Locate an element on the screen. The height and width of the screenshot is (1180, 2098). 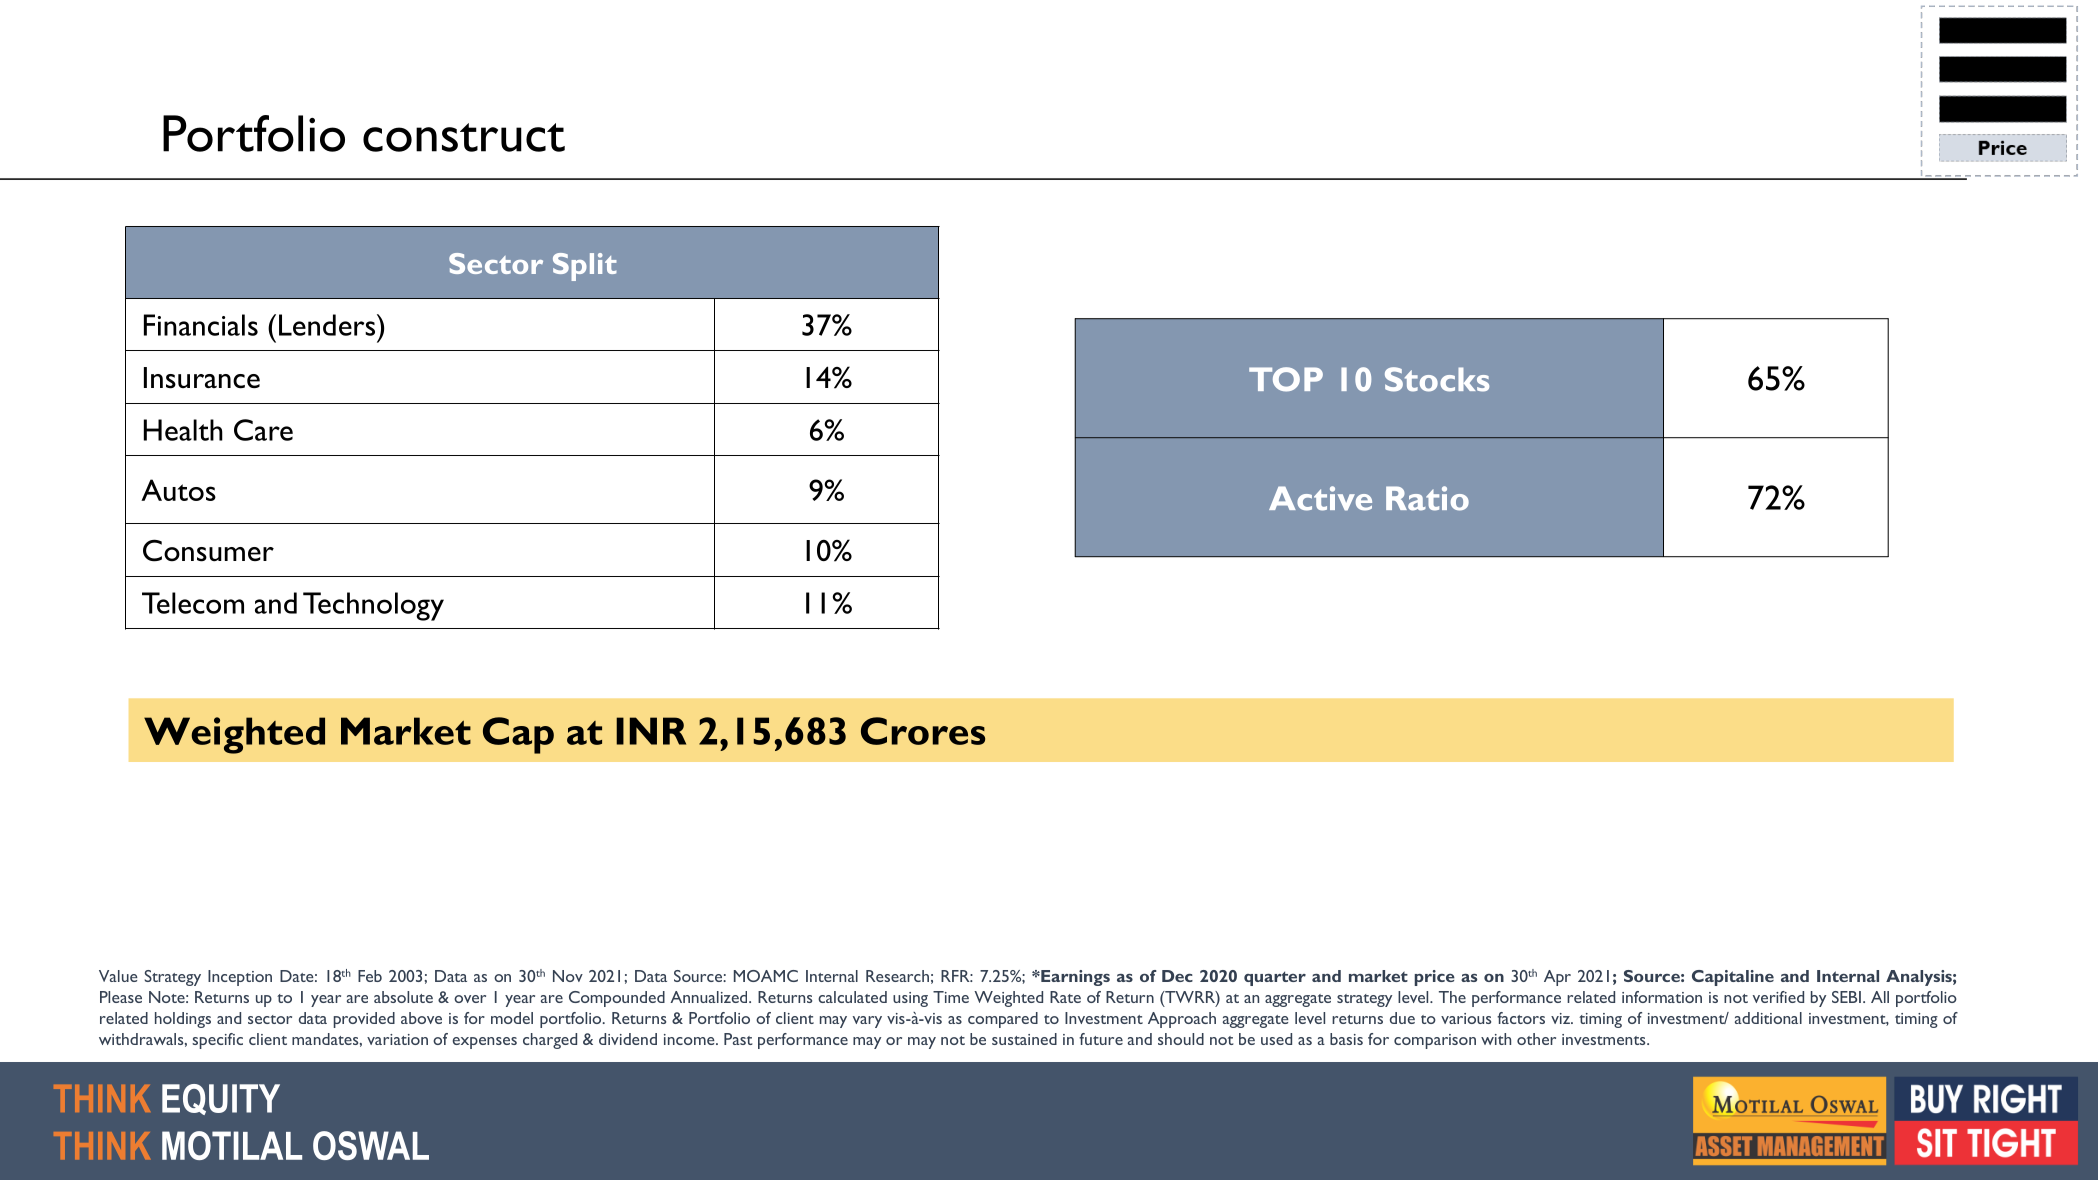
construct is located at coordinates (464, 137).
